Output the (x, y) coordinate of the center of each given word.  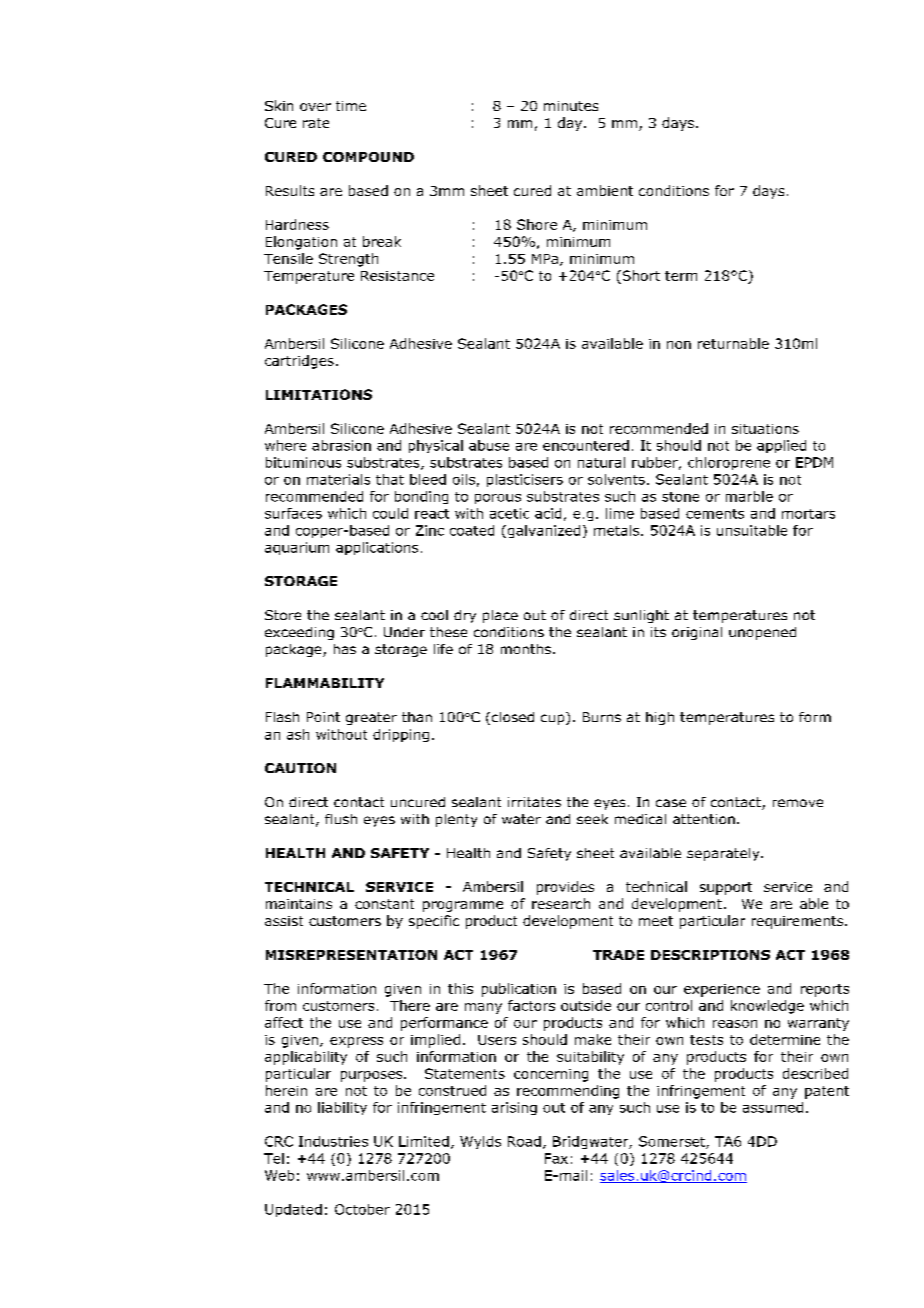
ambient (605, 190)
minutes (571, 106)
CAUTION (300, 768)
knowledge (767, 1007)
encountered (586, 445)
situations (765, 429)
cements (715, 514)
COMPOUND (368, 157)
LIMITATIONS (319, 394)
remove (798, 803)
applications (377, 548)
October (362, 1209)
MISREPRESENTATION (351, 955)
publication (519, 990)
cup (554, 718)
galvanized (542, 531)
